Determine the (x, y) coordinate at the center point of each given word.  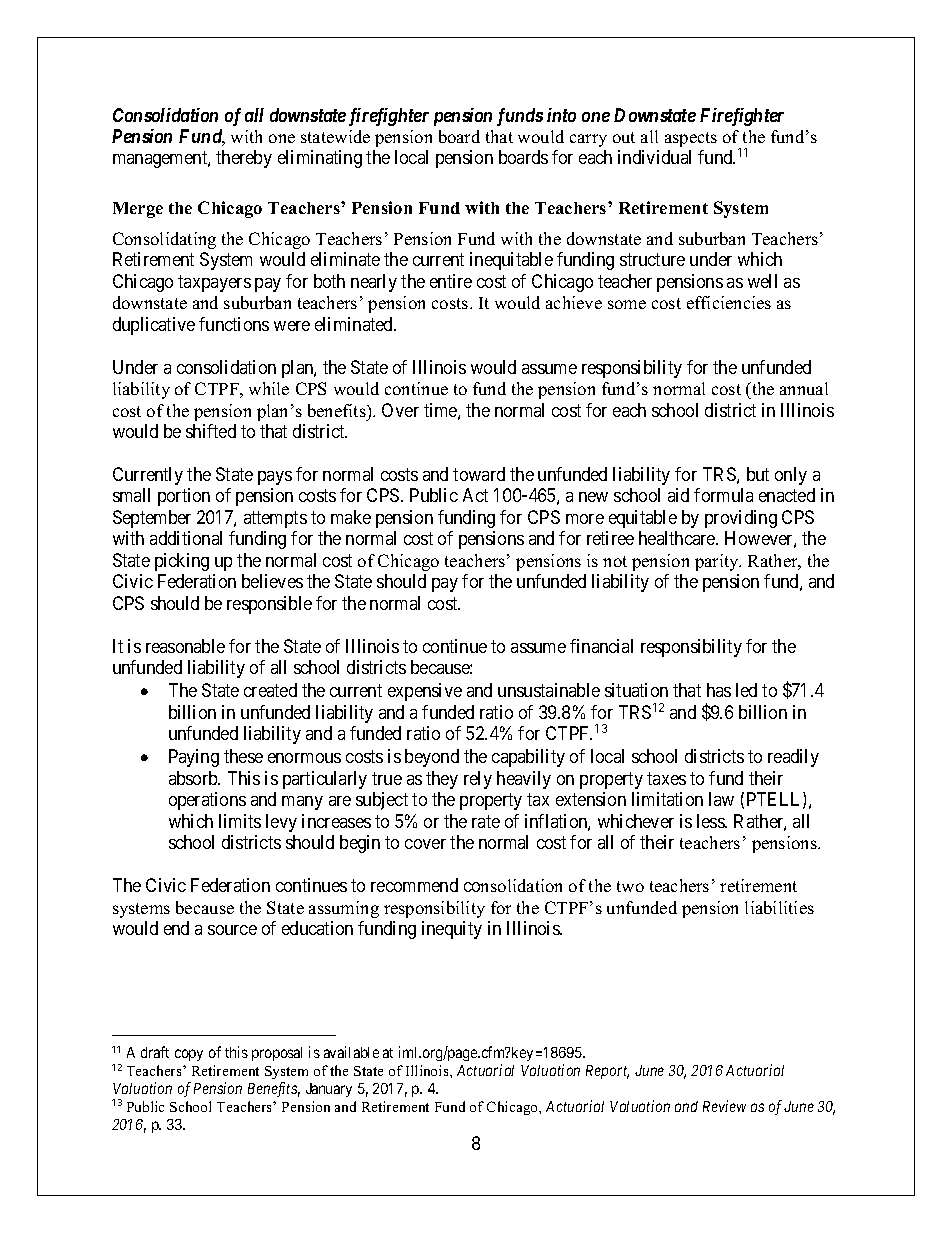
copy (189, 1055)
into (561, 115)
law (721, 799)
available (351, 1052)
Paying (194, 758)
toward (479, 474)
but (758, 474)
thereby (244, 159)
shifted (211, 431)
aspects (691, 139)
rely (478, 780)
